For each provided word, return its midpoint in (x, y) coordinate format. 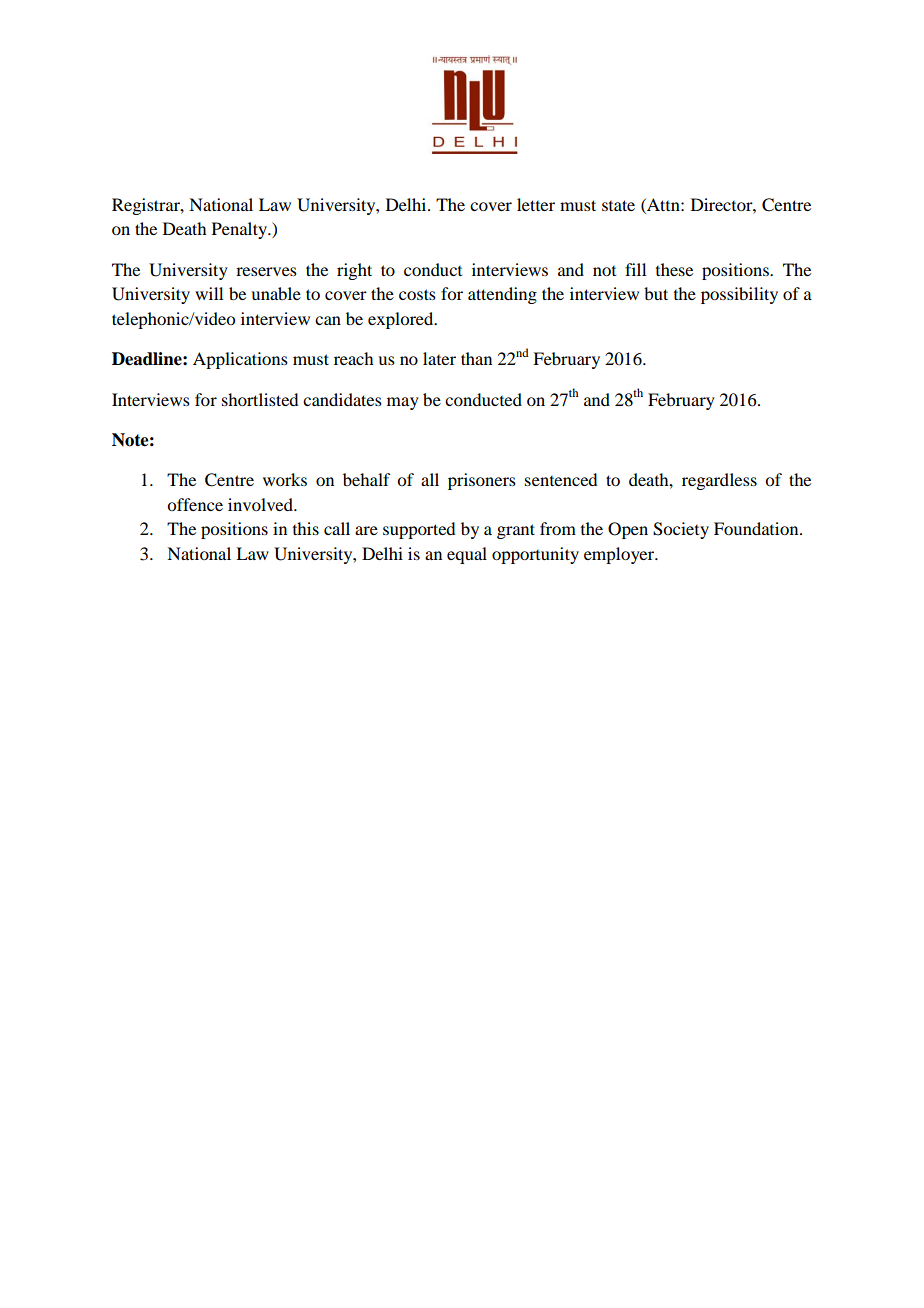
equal (467, 555)
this (306, 528)
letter (536, 204)
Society (681, 530)
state (618, 205)
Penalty (241, 230)
